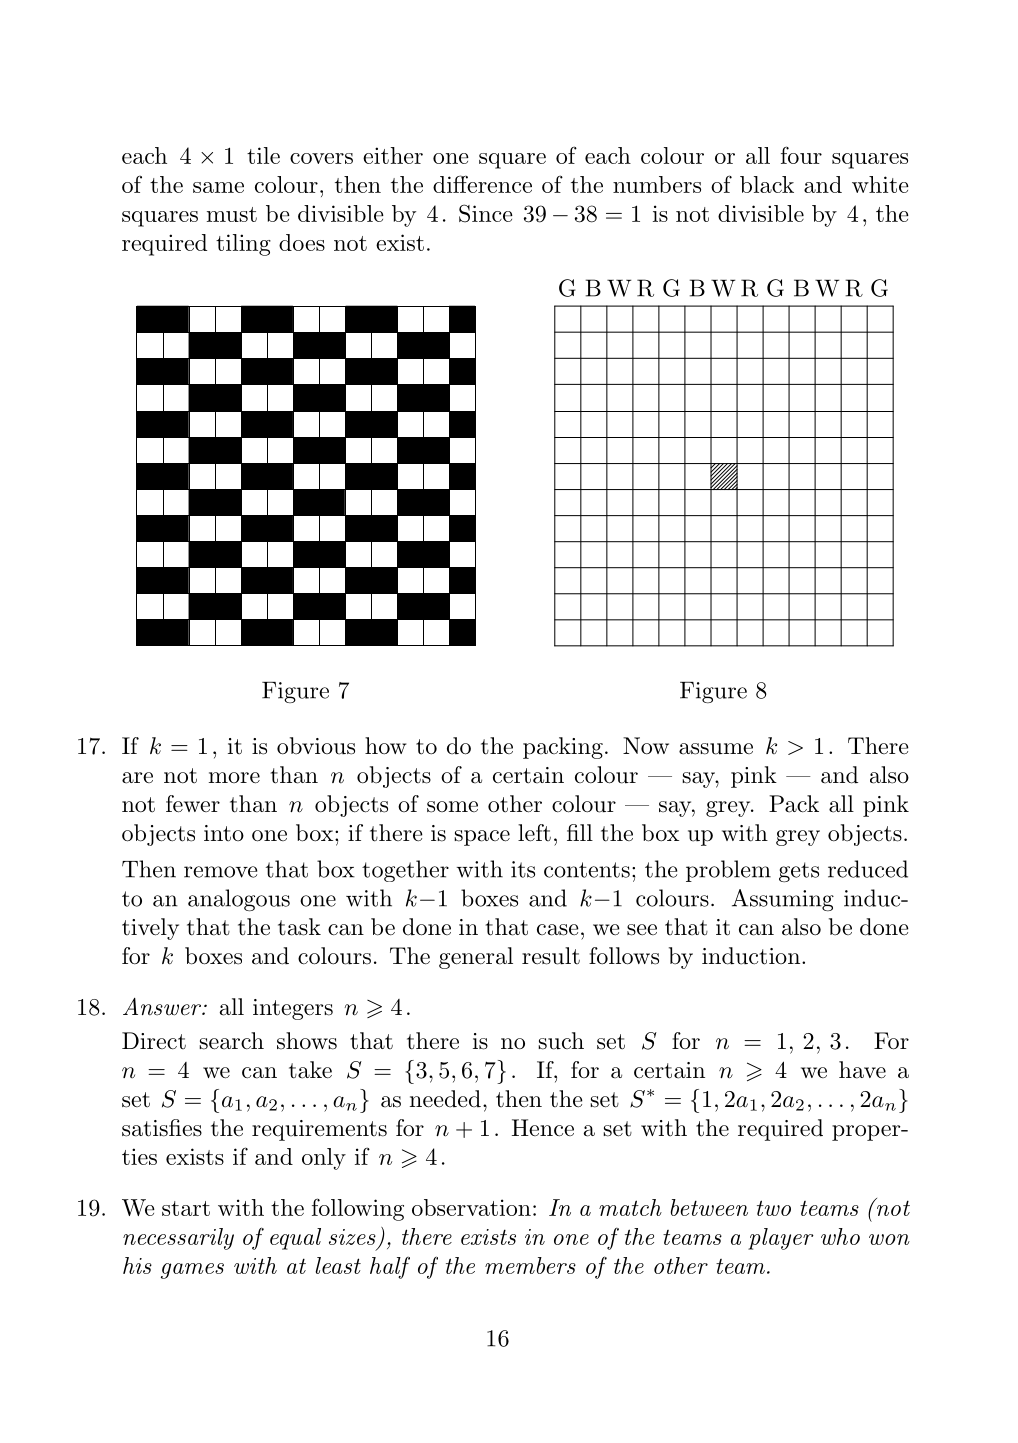 This image has width=1018, height=1443. What do you see at coordinates (476, 958) in the image?
I see `general` at bounding box center [476, 958].
